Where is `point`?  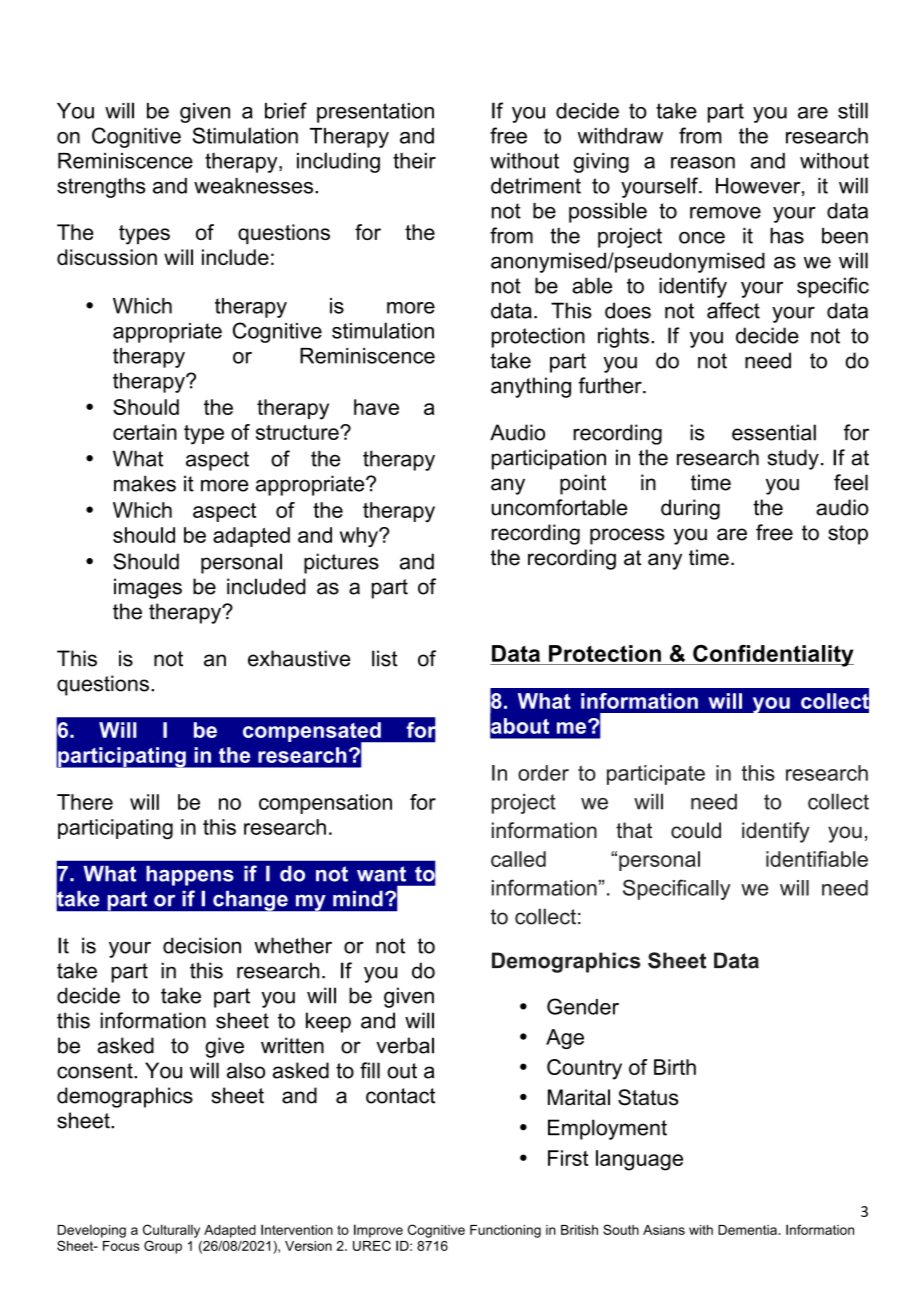 point is located at coordinates (583, 484).
